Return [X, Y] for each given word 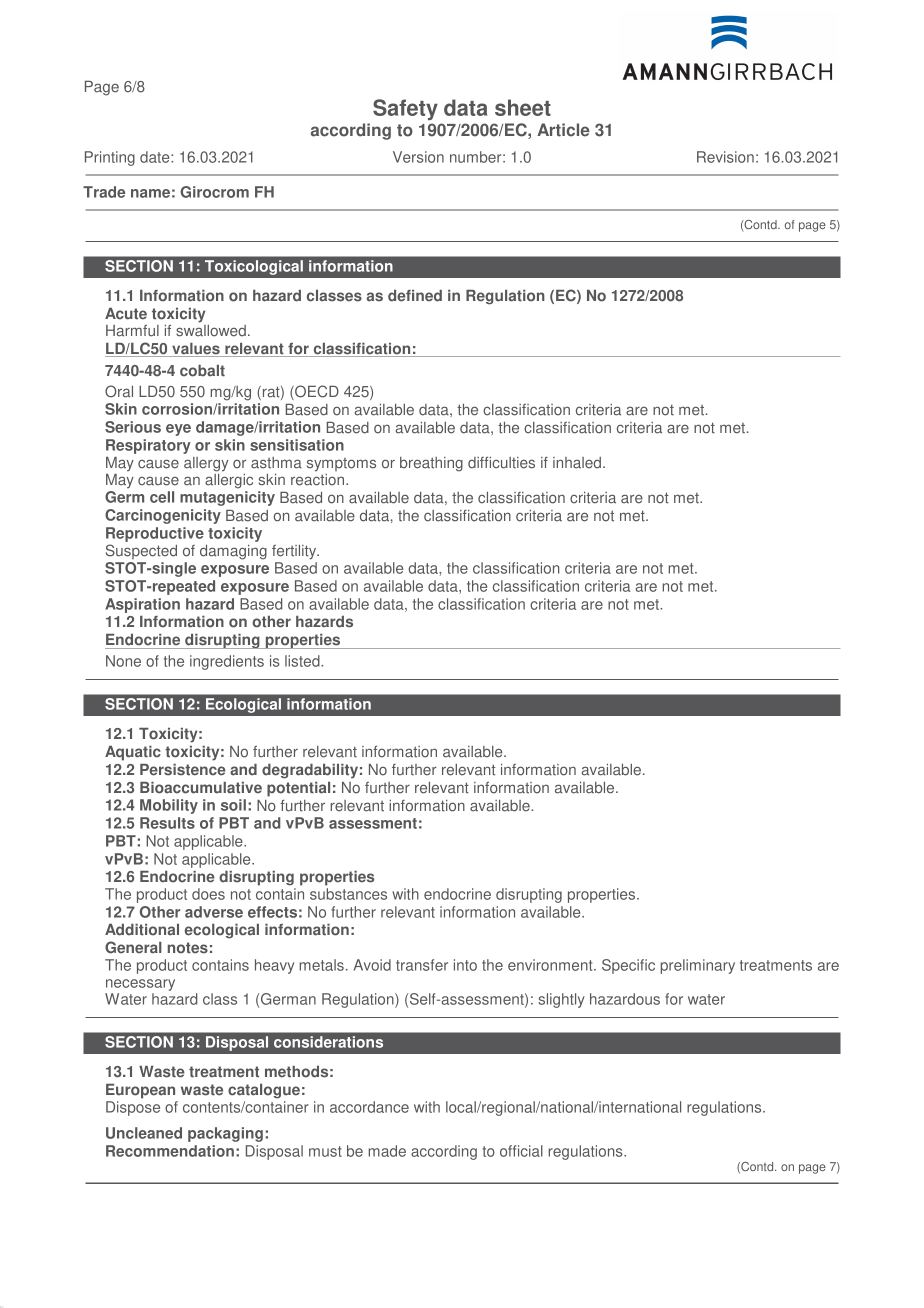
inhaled [577, 463]
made [387, 1151]
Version [418, 157]
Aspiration [142, 605]
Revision [725, 157]
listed [303, 661]
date [156, 157]
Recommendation [170, 1151]
